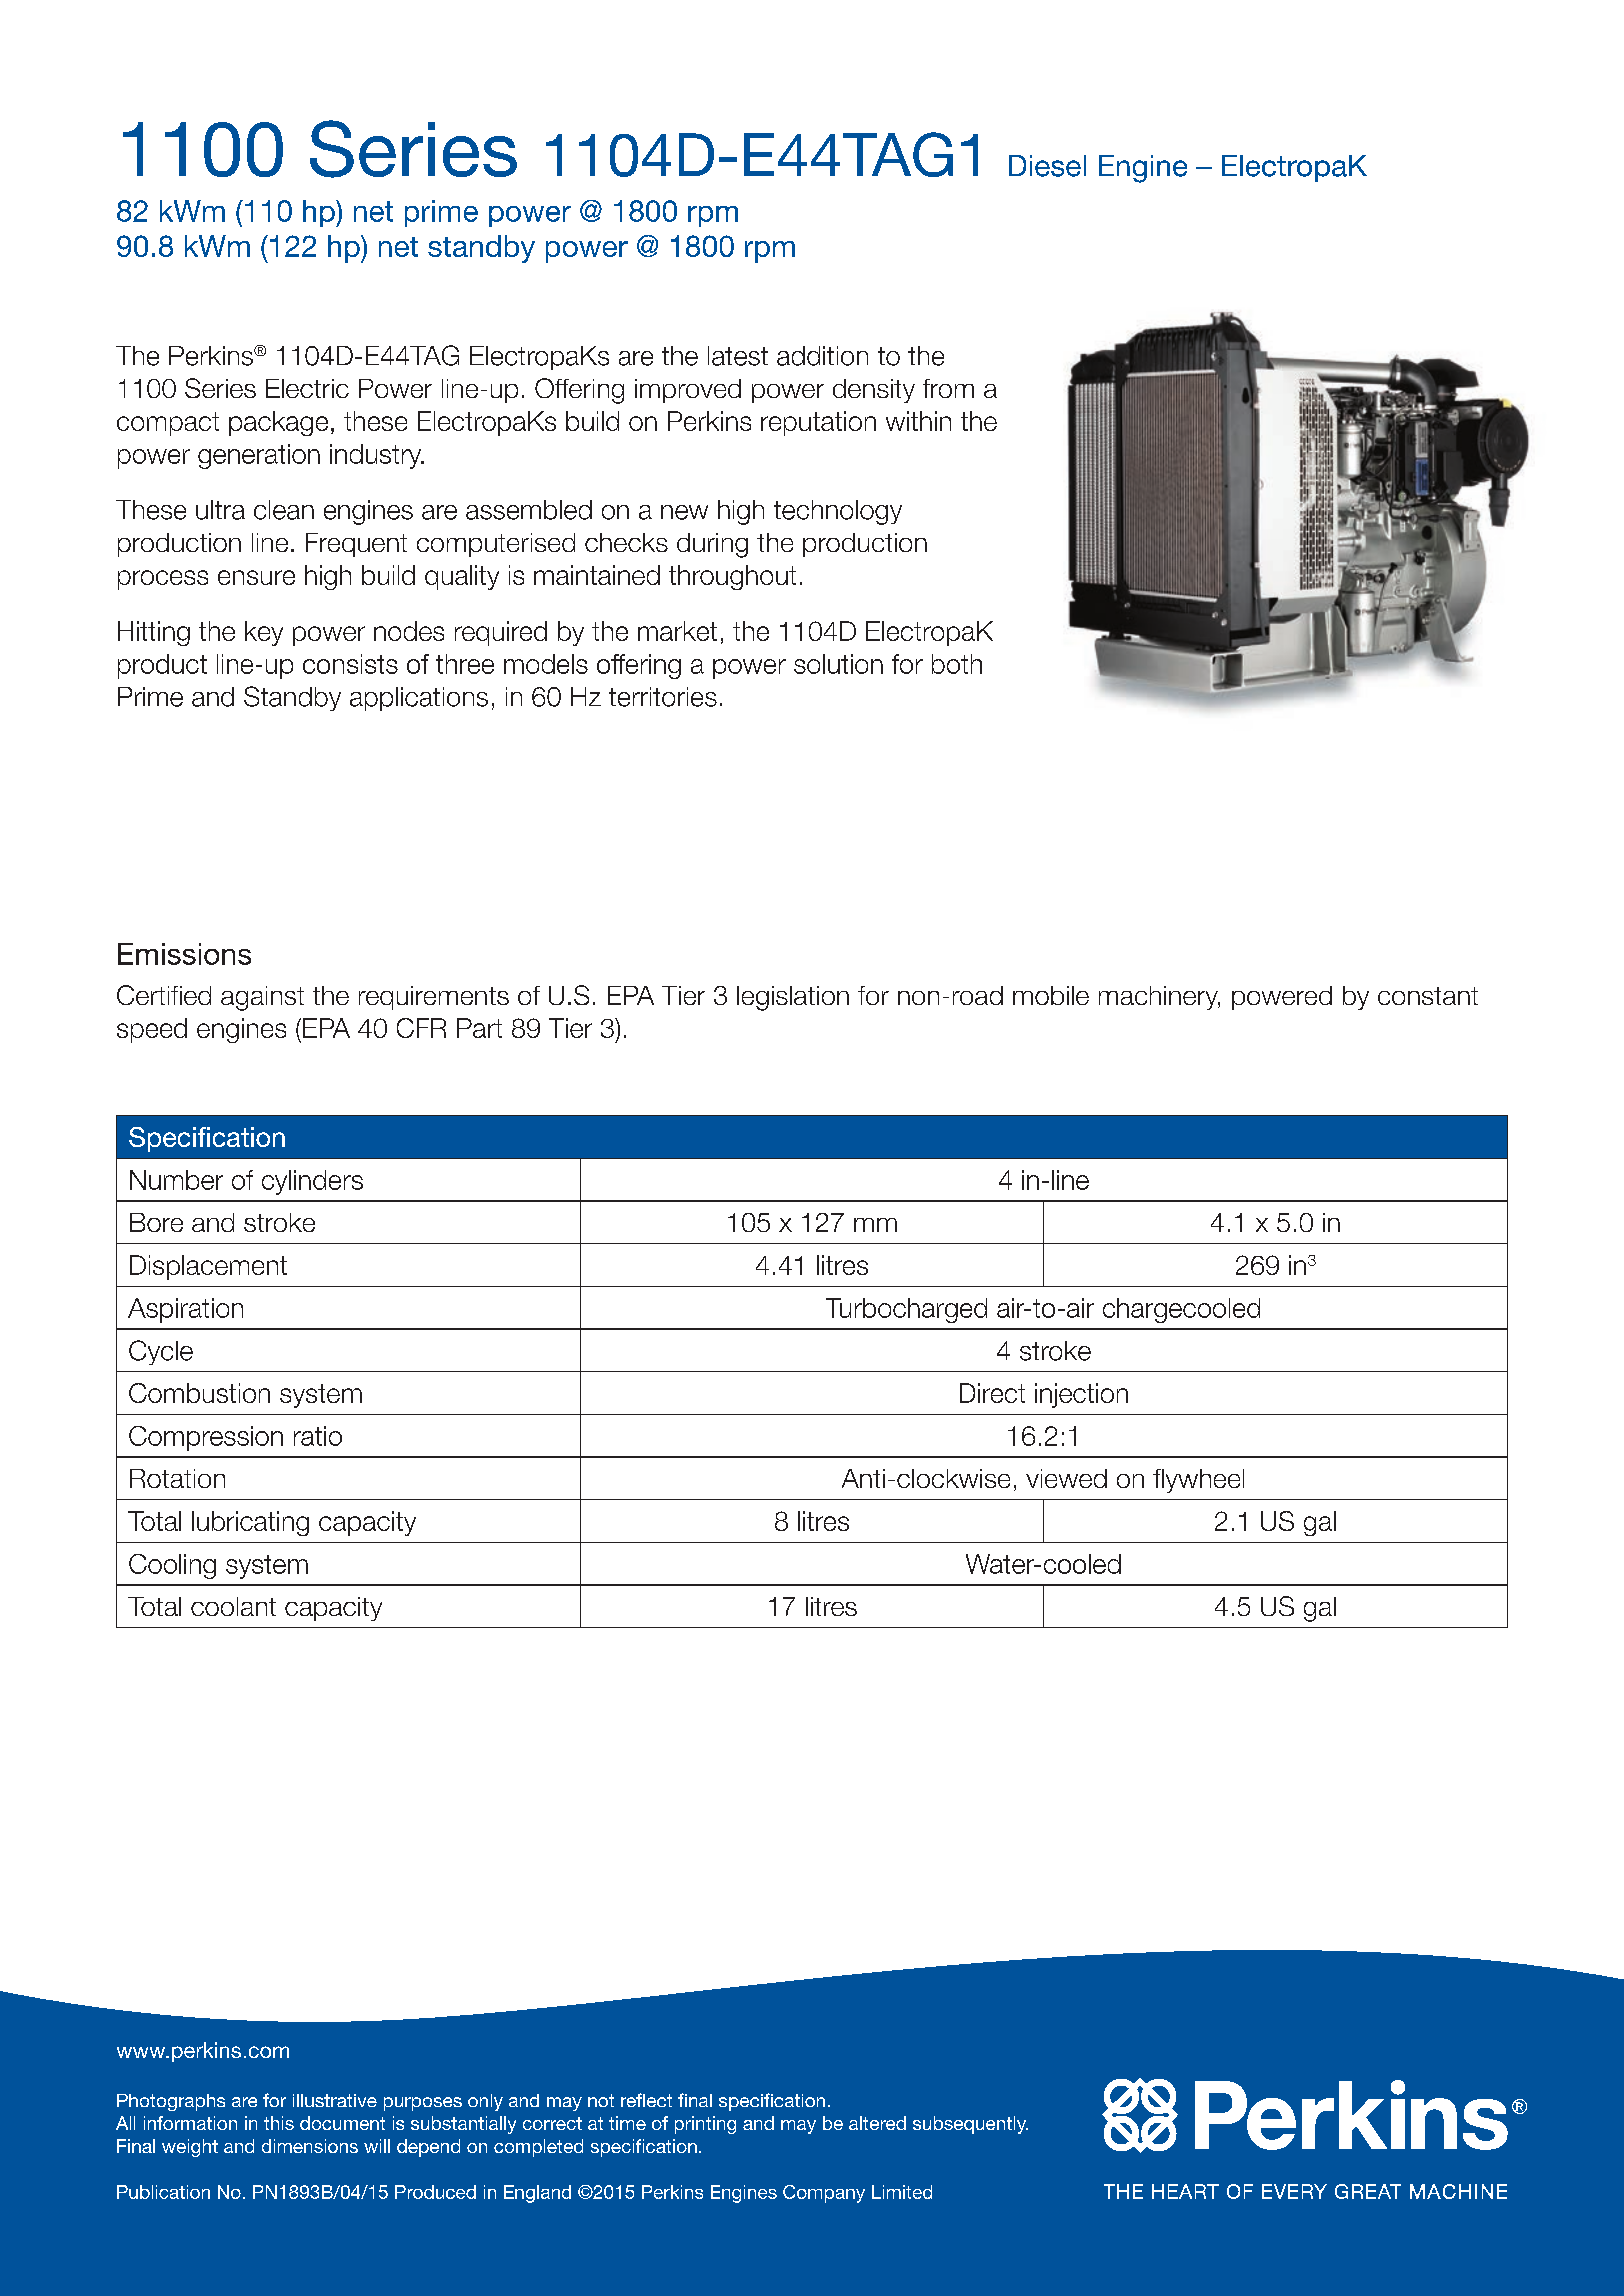 Image resolution: width=1624 pixels, height=2296 pixels. Describe the element at coordinates (992, 1393) in the screenshot. I see `Direct` at that location.
